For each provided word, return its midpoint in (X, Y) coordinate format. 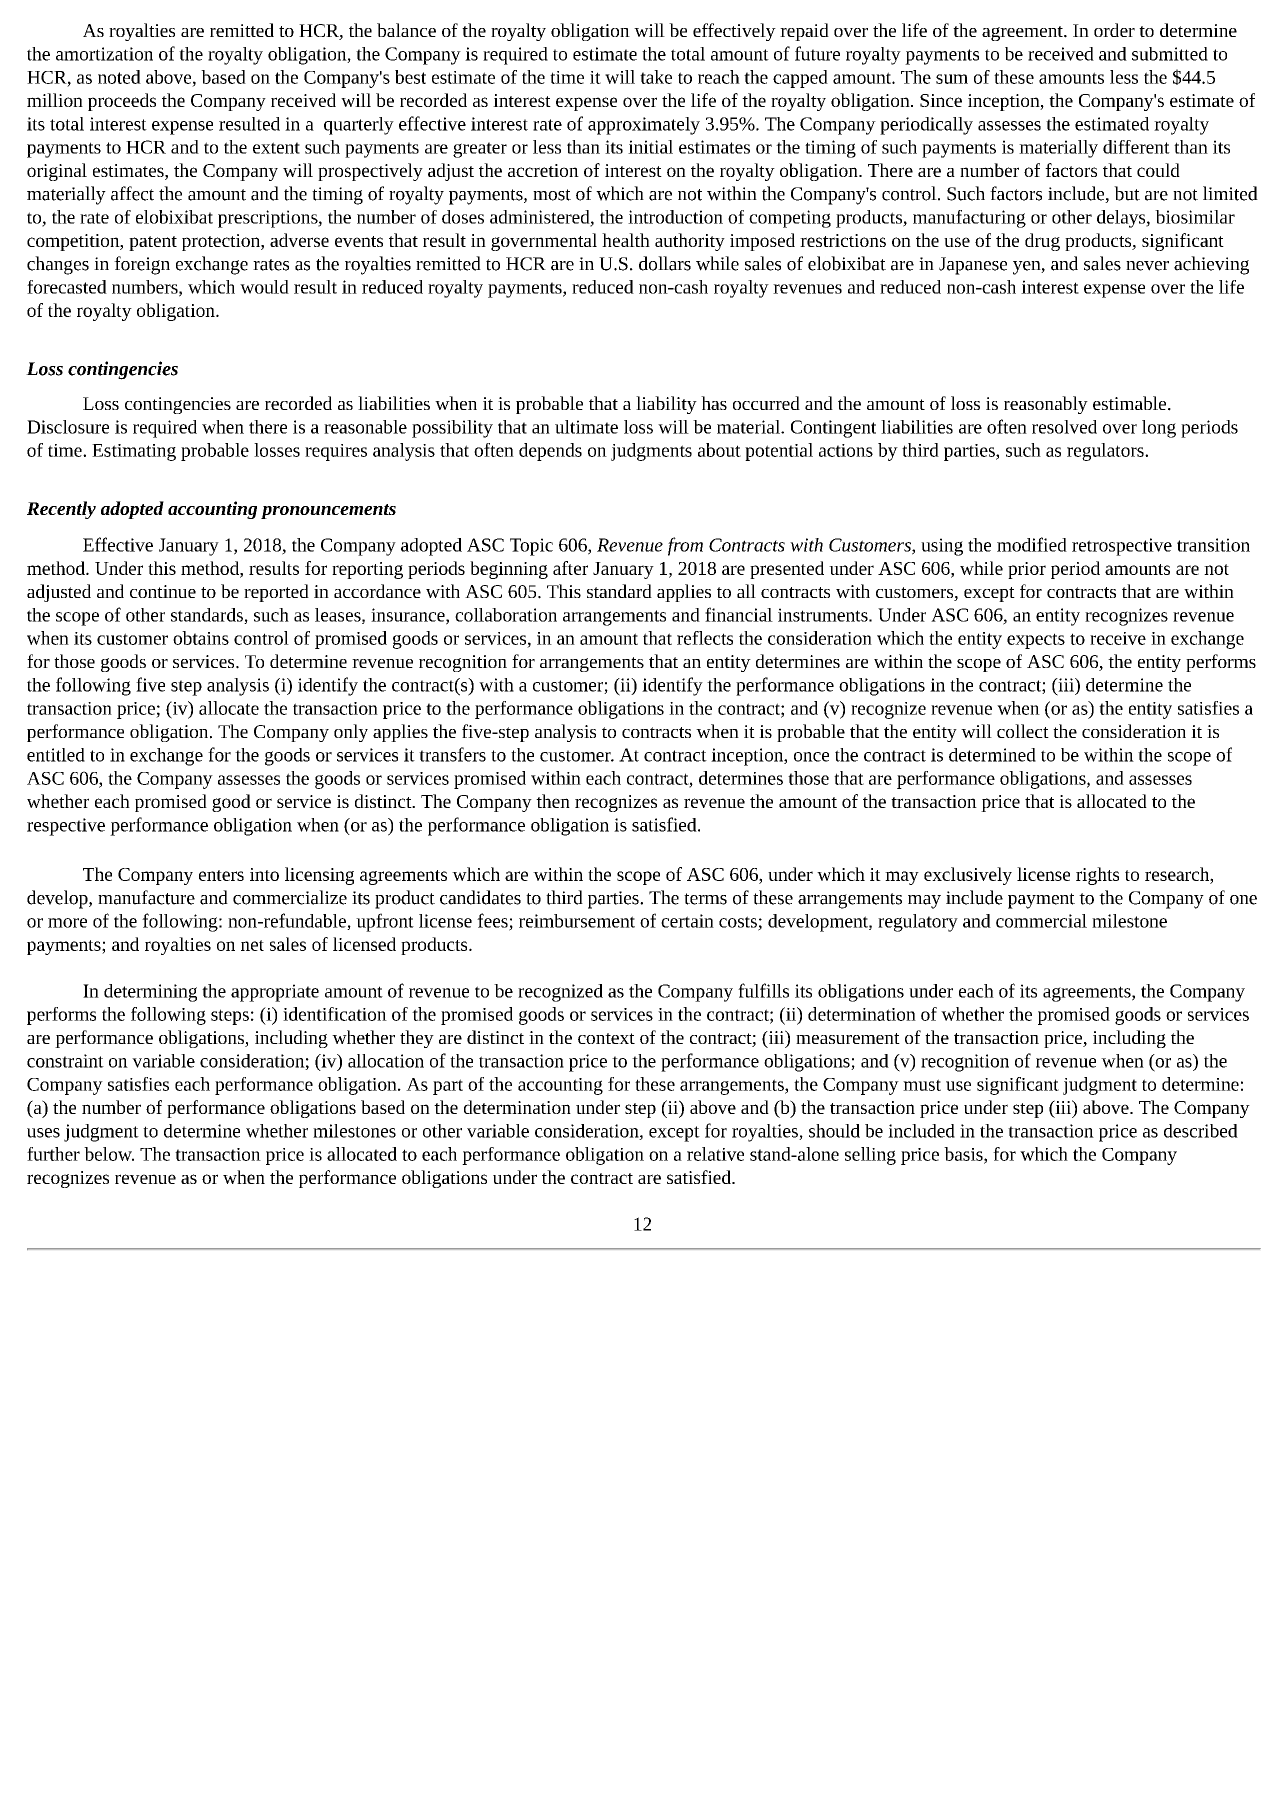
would (264, 287)
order (1114, 30)
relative (715, 1154)
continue (163, 591)
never (1147, 266)
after (570, 568)
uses (43, 1133)
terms (705, 899)
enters (221, 875)
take (656, 77)
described (1201, 1131)
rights (1097, 876)
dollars (665, 263)
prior (1027, 570)
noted (119, 77)
